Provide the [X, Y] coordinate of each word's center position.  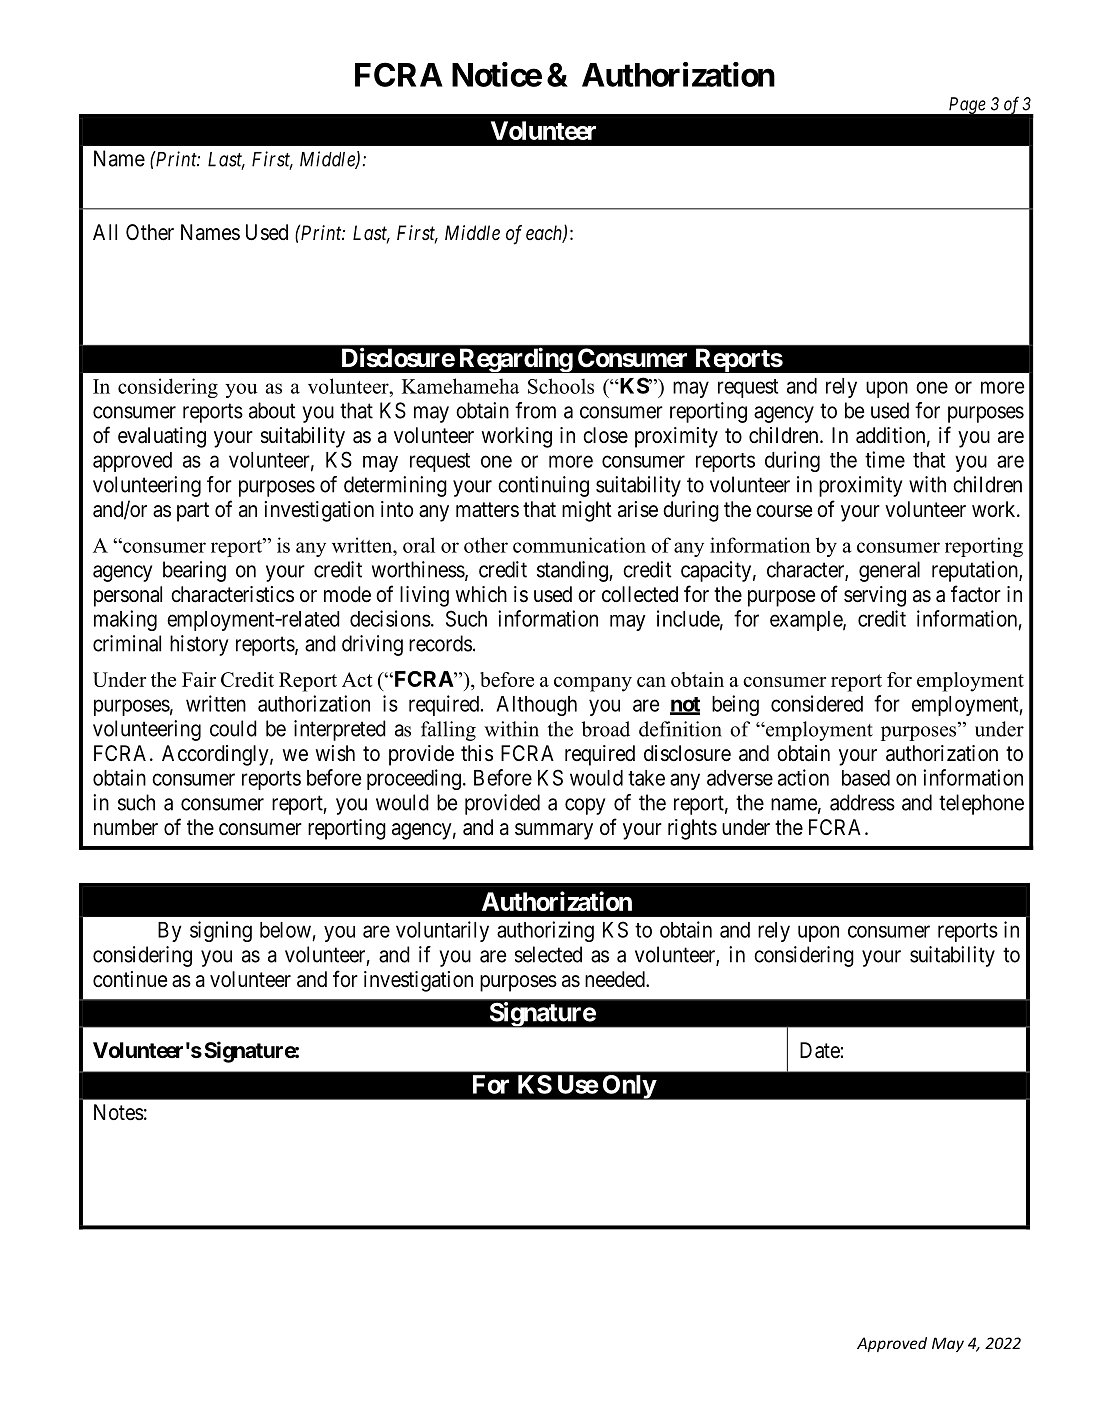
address [862, 802]
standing [573, 571]
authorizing [545, 931]
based [866, 778]
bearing [194, 571]
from [535, 410]
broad [605, 729]
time [885, 459]
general [889, 571]
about [272, 410]
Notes [119, 1112]
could [233, 728]
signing [221, 931]
